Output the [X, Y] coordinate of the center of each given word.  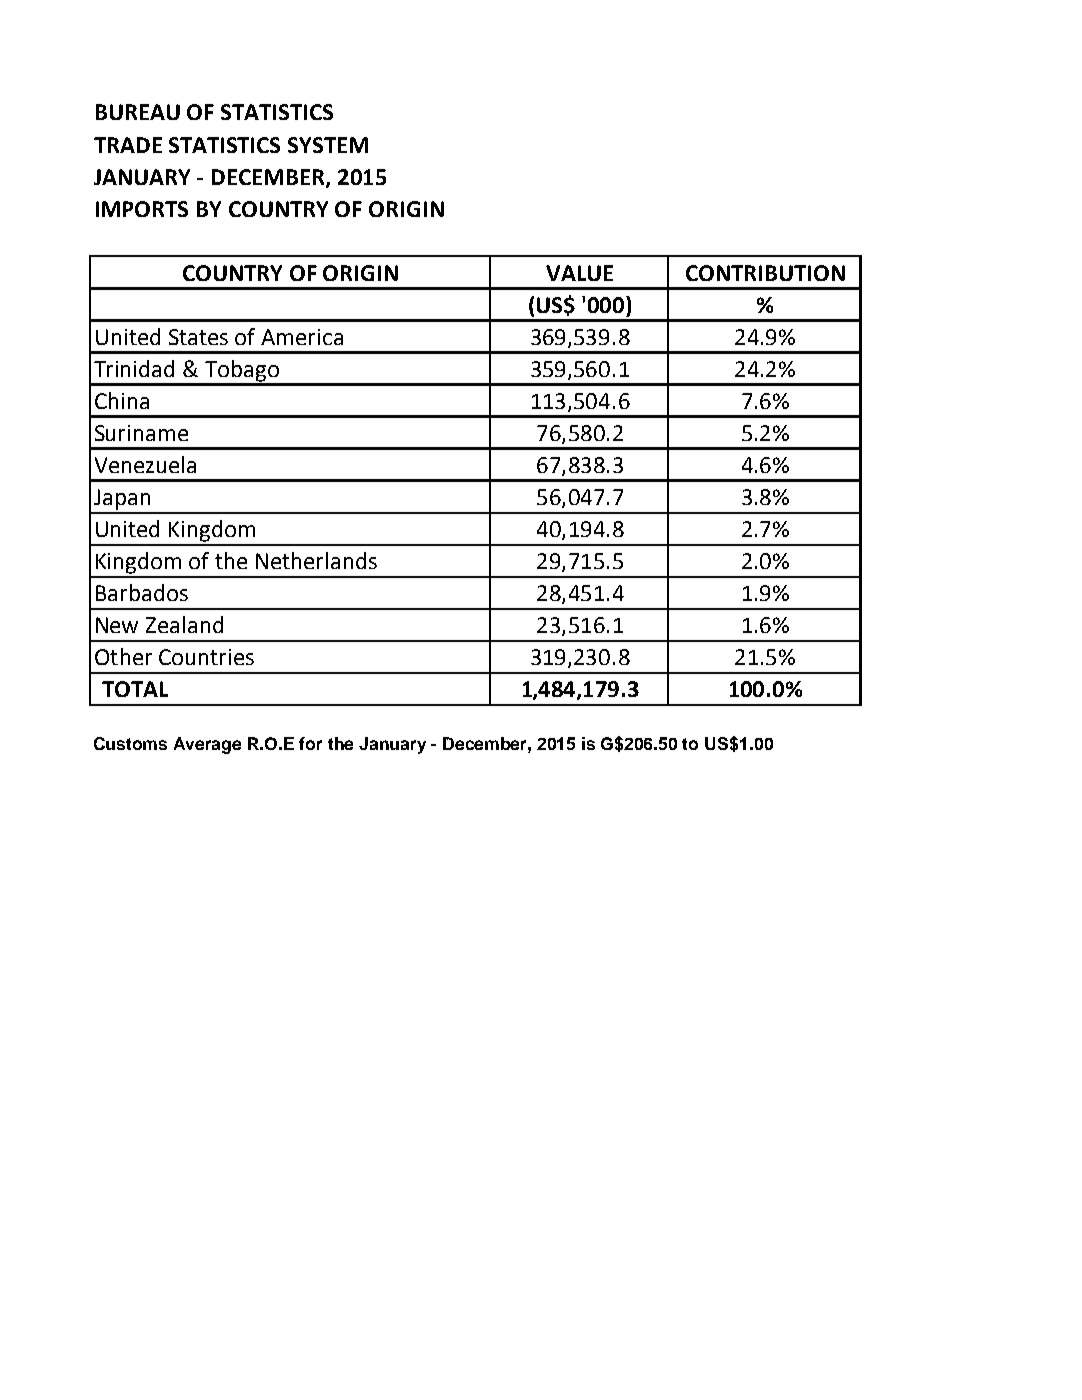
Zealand [184, 624]
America [302, 337]
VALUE [579, 273]
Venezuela [145, 464]
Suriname [141, 433]
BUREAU [138, 112]
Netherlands [316, 560]
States [198, 337]
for [310, 743]
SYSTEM [328, 145]
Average [207, 745]
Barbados [142, 592]
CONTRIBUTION [765, 273]
